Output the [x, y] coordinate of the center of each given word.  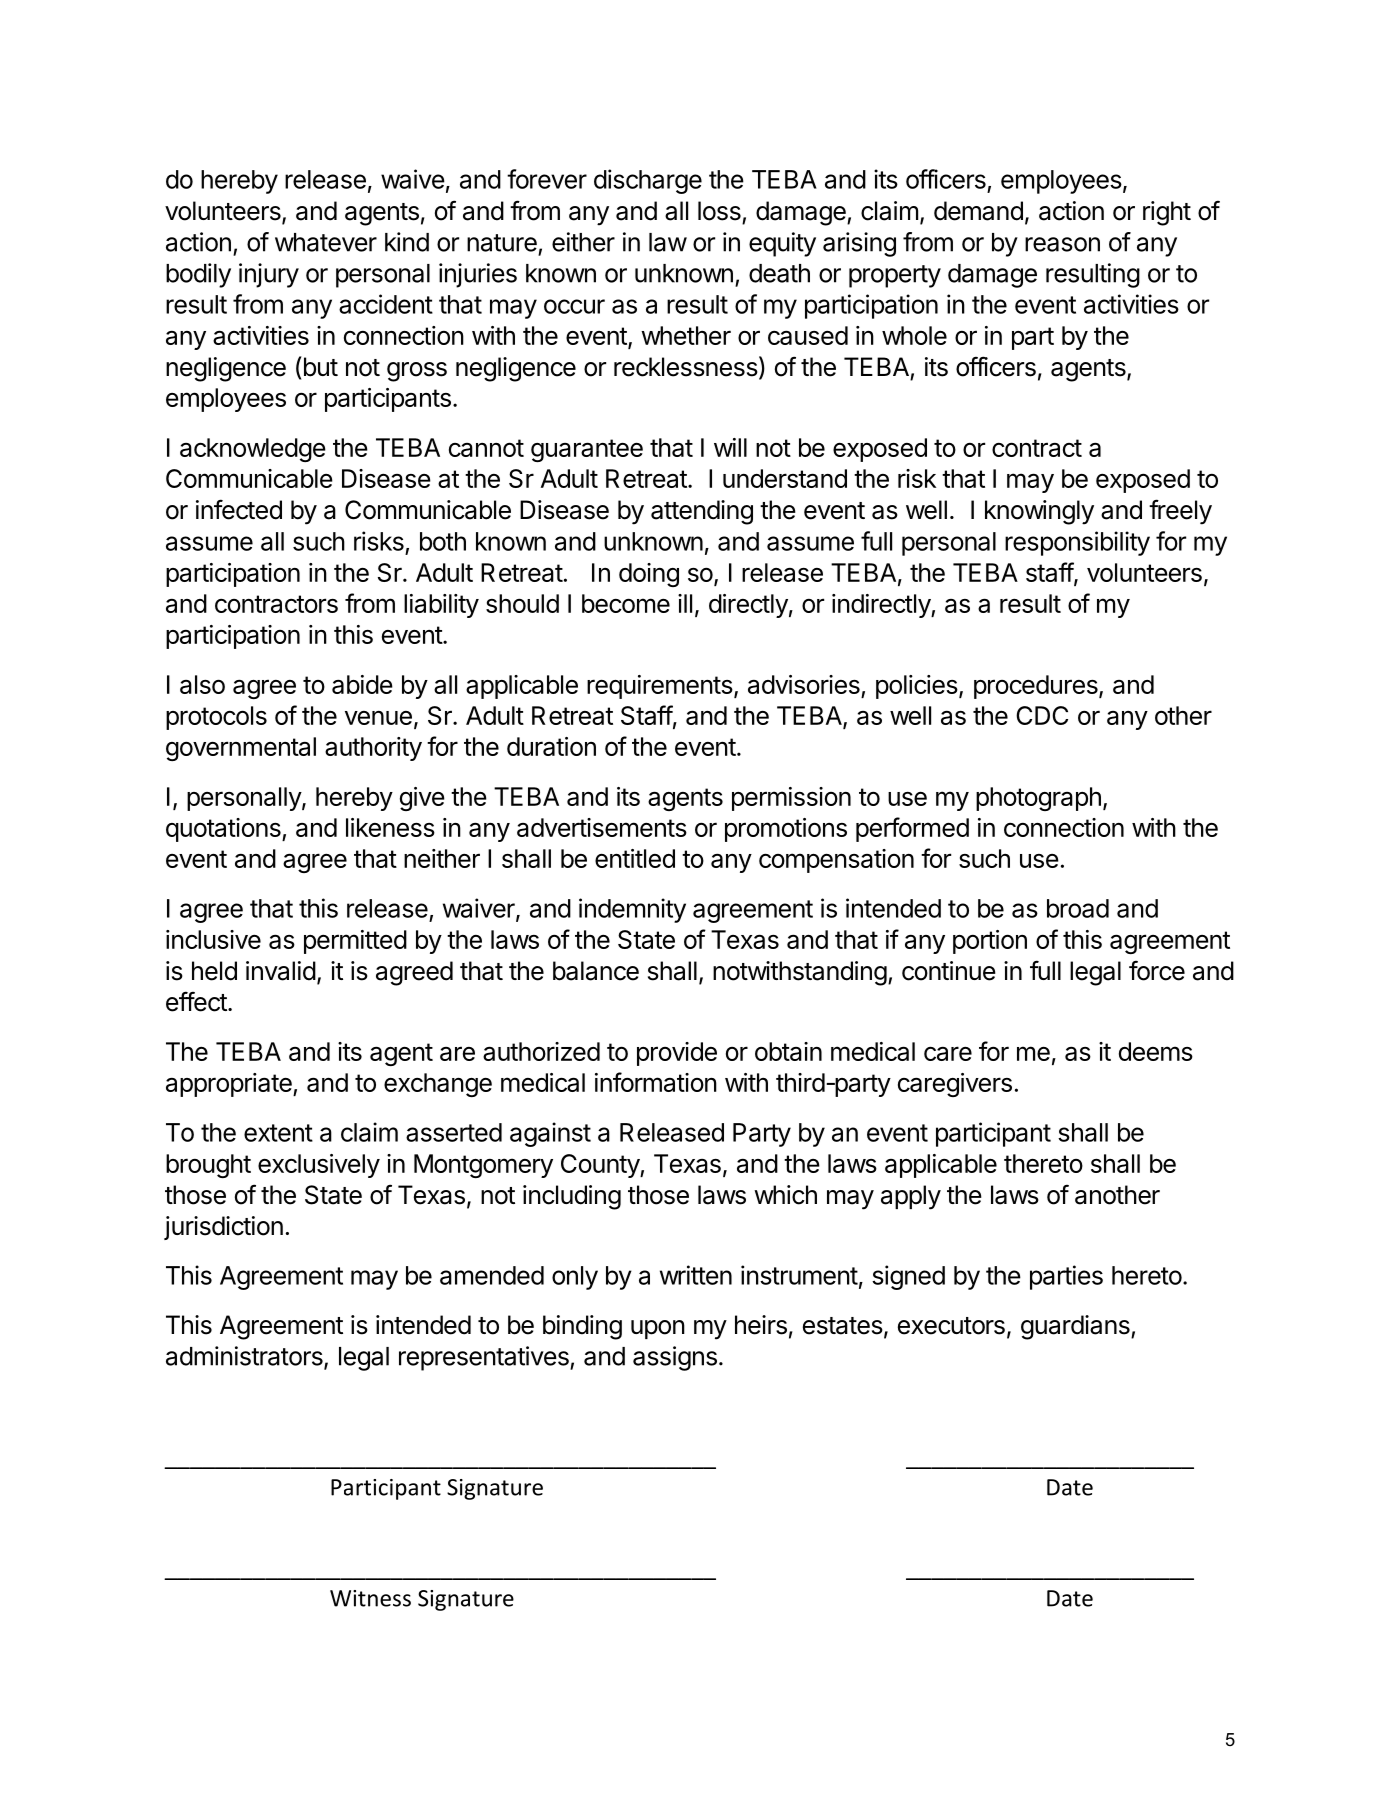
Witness [370, 1598]
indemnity [632, 910]
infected [239, 509]
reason [1062, 244]
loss [719, 211]
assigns [675, 1358]
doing [649, 575]
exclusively [319, 1166]
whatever [326, 242]
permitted [355, 942]
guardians [1076, 1327]
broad [1078, 908]
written [696, 1275]
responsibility [1077, 543]
